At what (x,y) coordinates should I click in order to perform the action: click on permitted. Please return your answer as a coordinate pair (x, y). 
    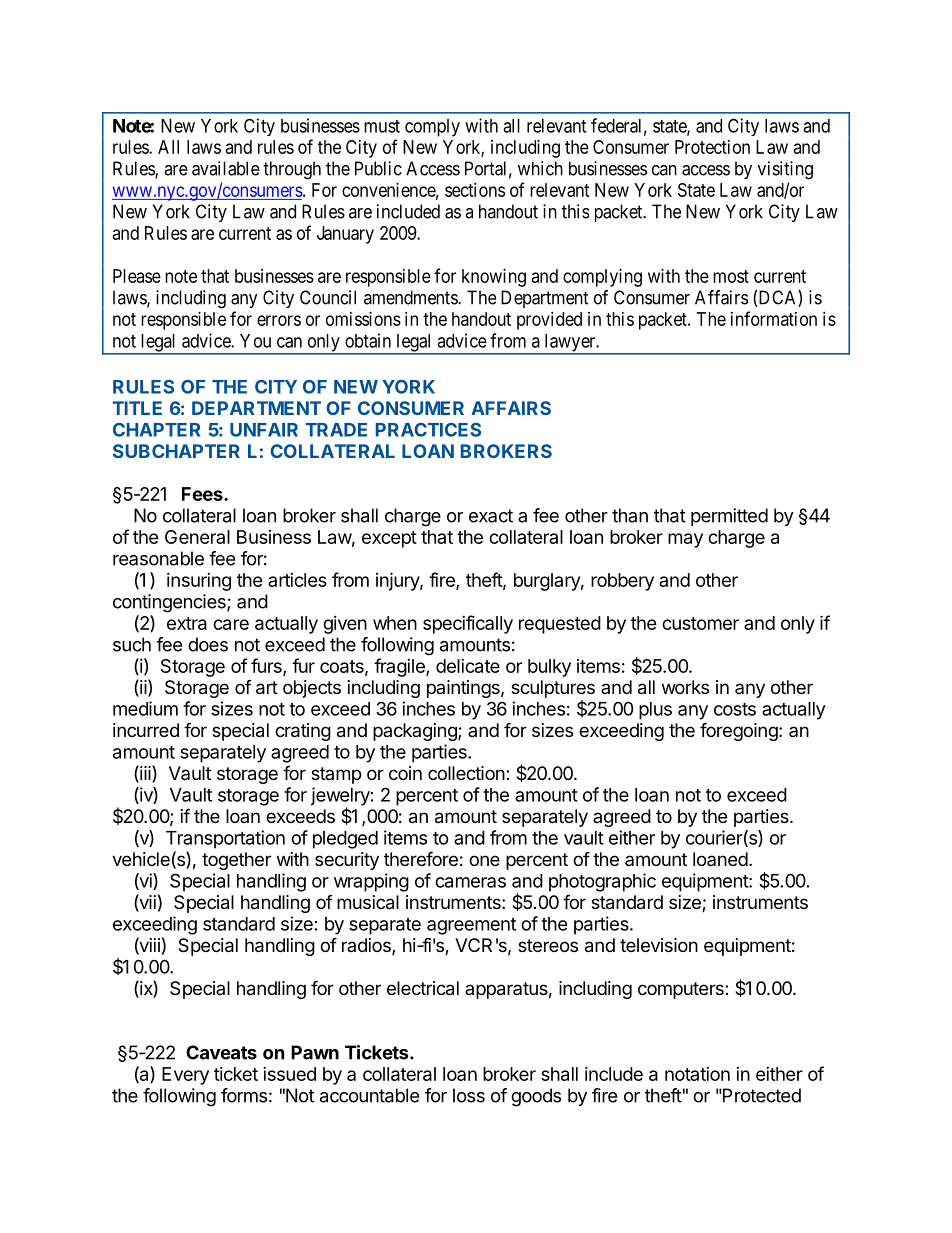
    Looking at the image, I should click on (729, 517).
